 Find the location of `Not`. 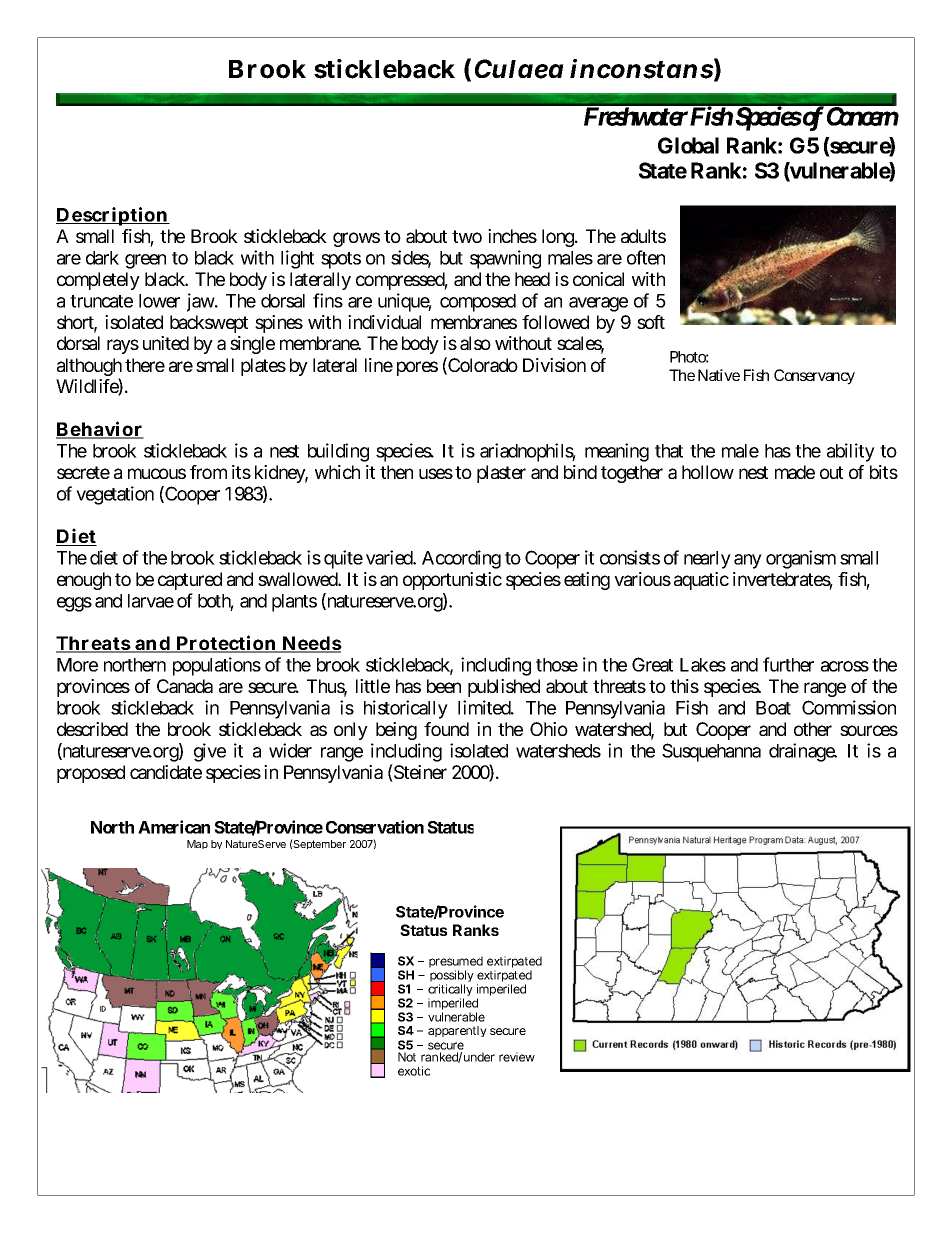

Not is located at coordinates (407, 1057).
